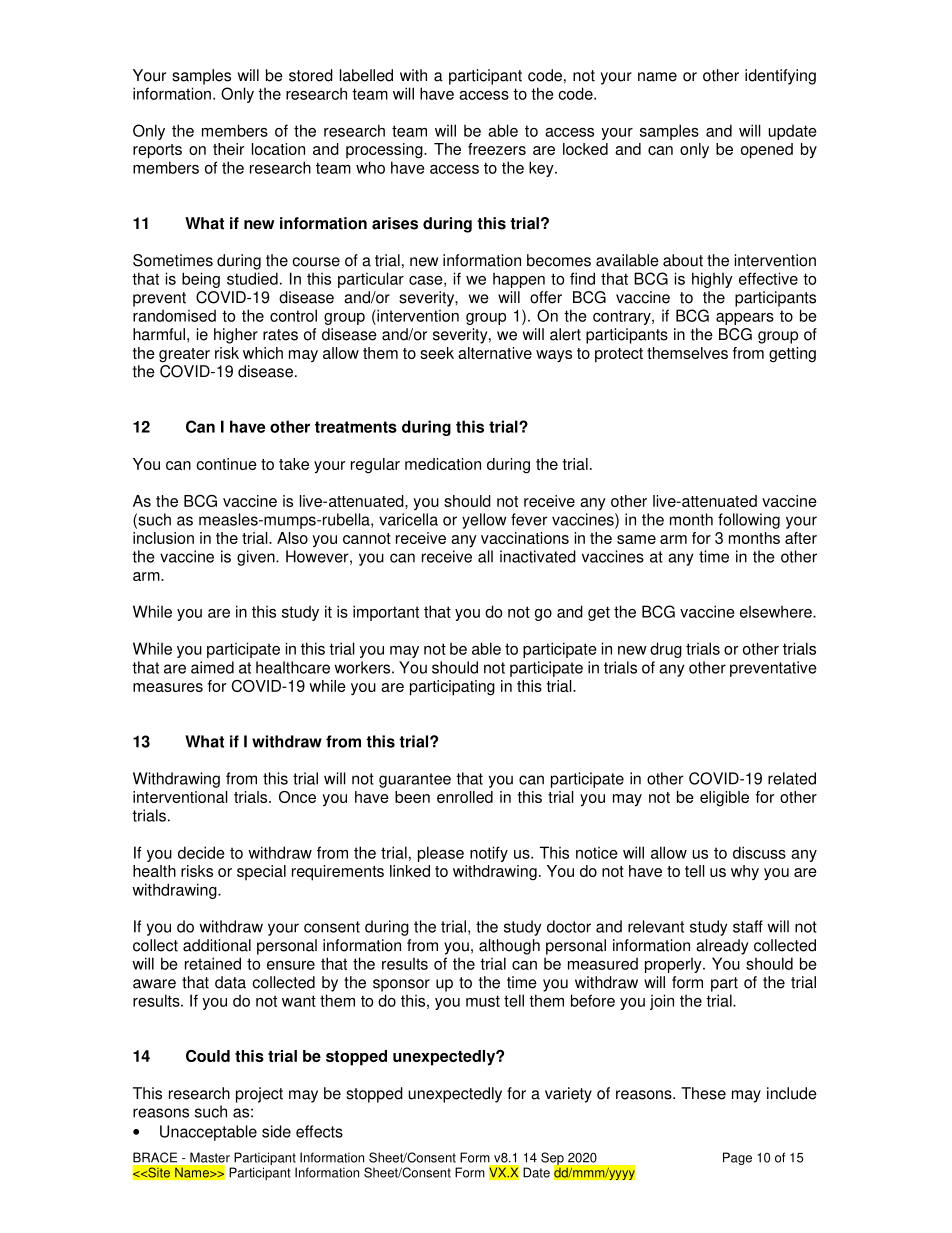 This image has width=952, height=1233. Describe the element at coordinates (443, 464) in the image. I see `medication` at that location.
